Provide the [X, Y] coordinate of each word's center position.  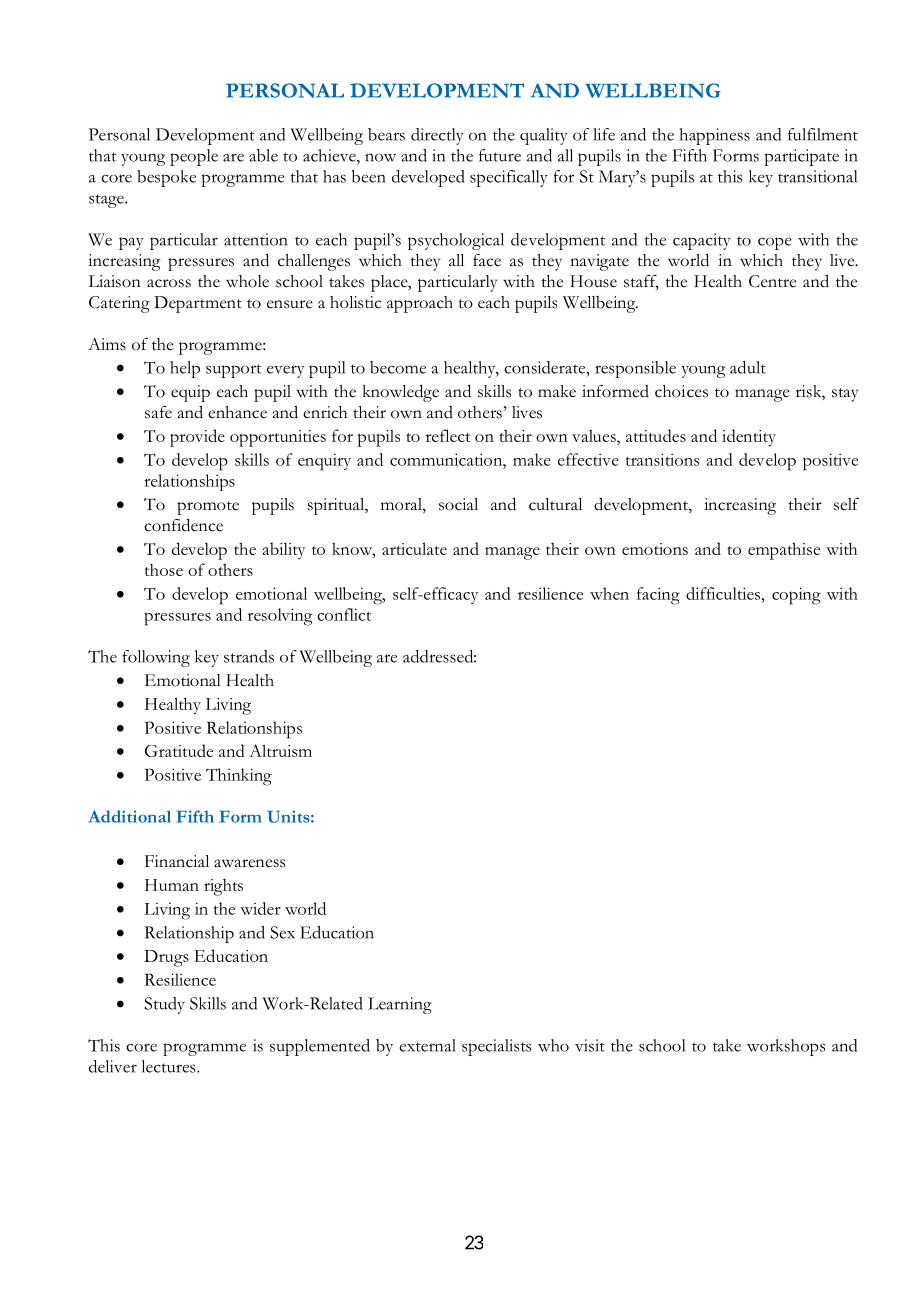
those [163, 569]
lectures [170, 1066]
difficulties [723, 593]
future [500, 155]
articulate [414, 548]
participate [801, 157]
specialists [497, 1047]
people [194, 157]
